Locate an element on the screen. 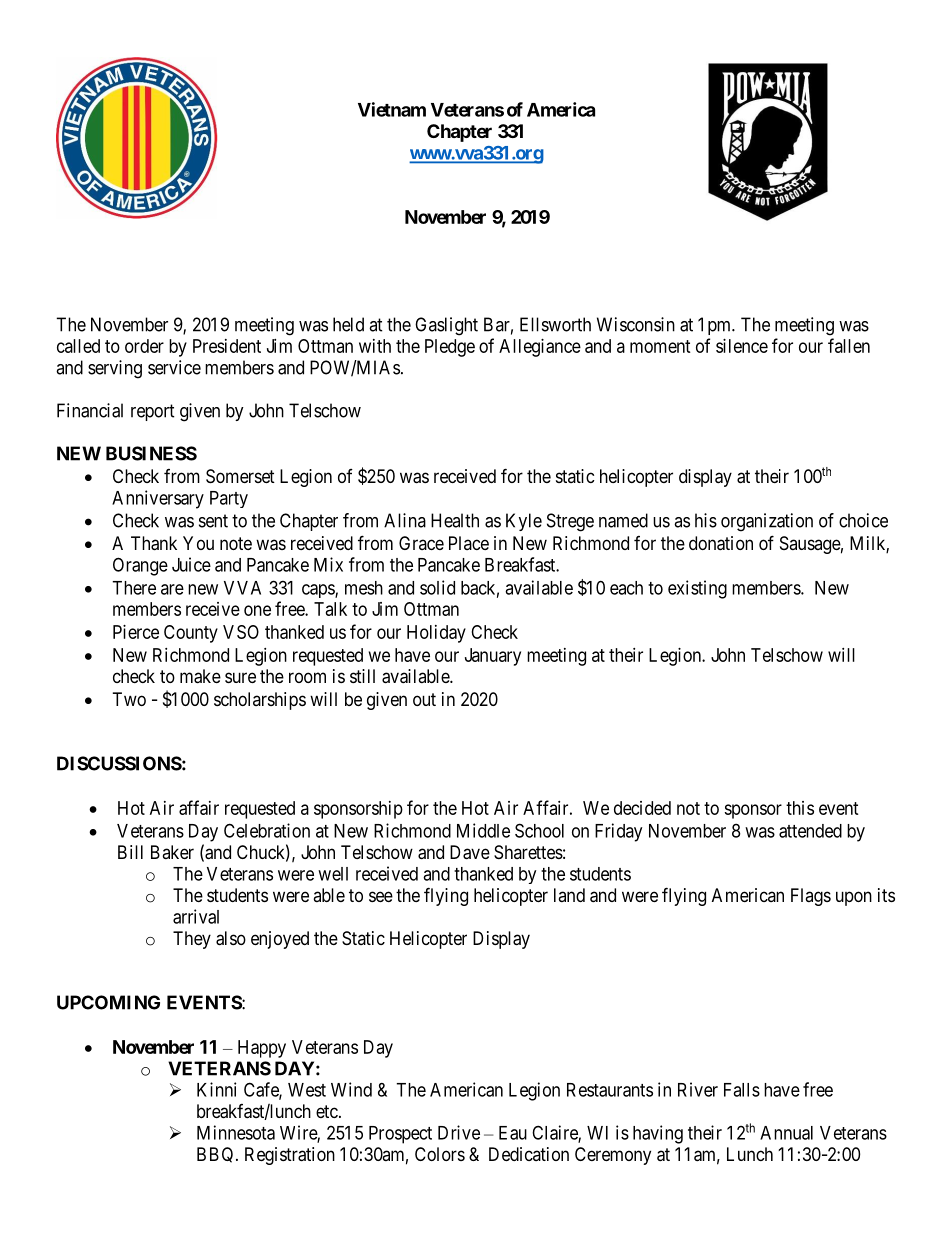 The image size is (952, 1233). Annual is located at coordinates (786, 1133).
